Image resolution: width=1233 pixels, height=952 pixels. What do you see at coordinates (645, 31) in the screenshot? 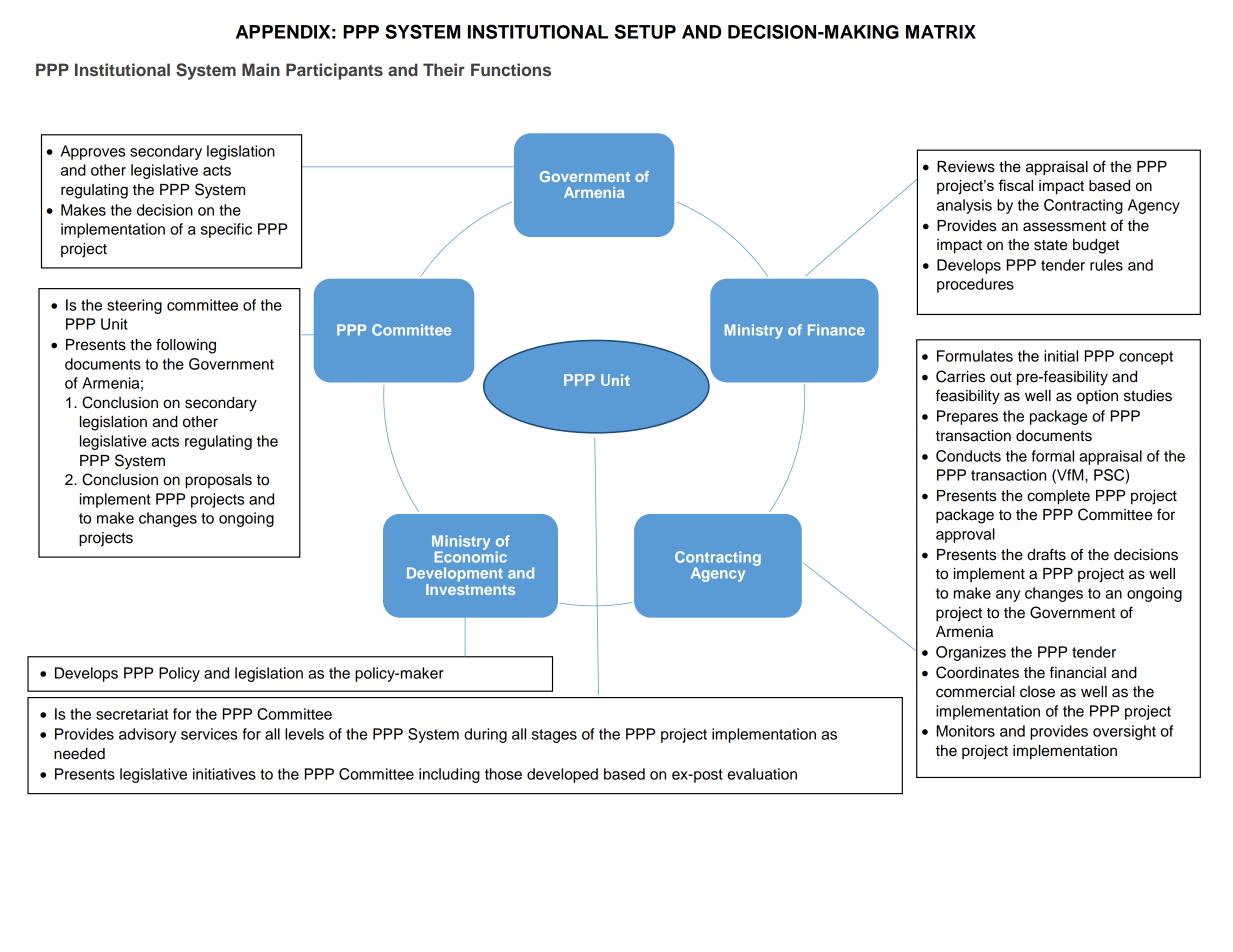
I see `SETUP` at bounding box center [645, 31].
